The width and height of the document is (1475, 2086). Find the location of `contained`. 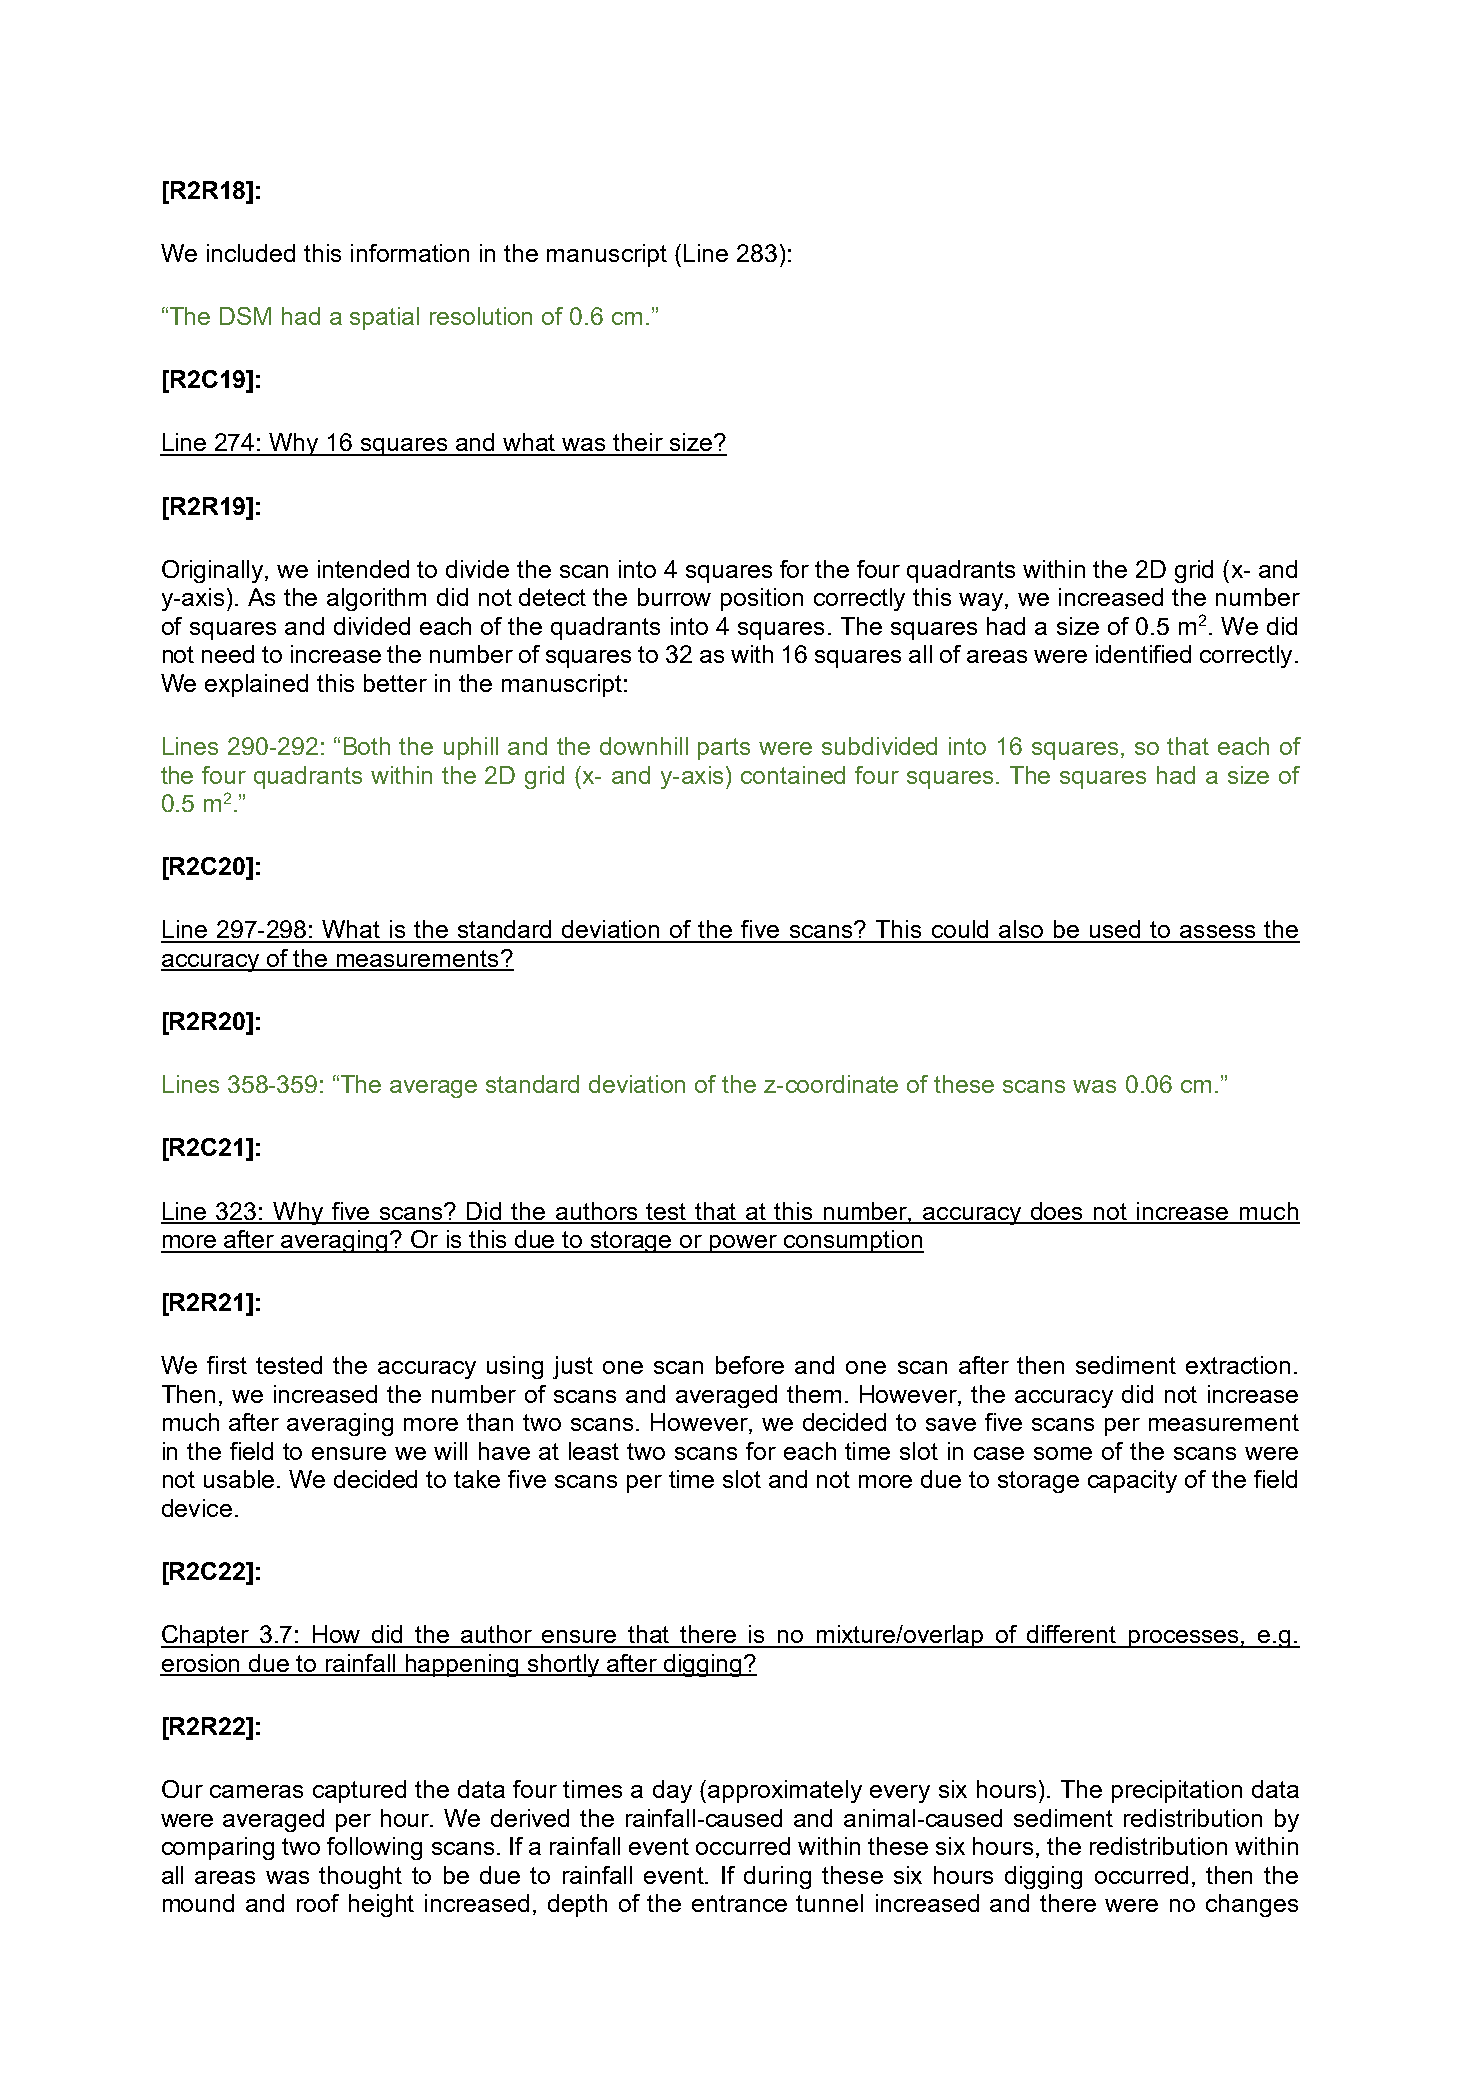

contained is located at coordinates (793, 775).
